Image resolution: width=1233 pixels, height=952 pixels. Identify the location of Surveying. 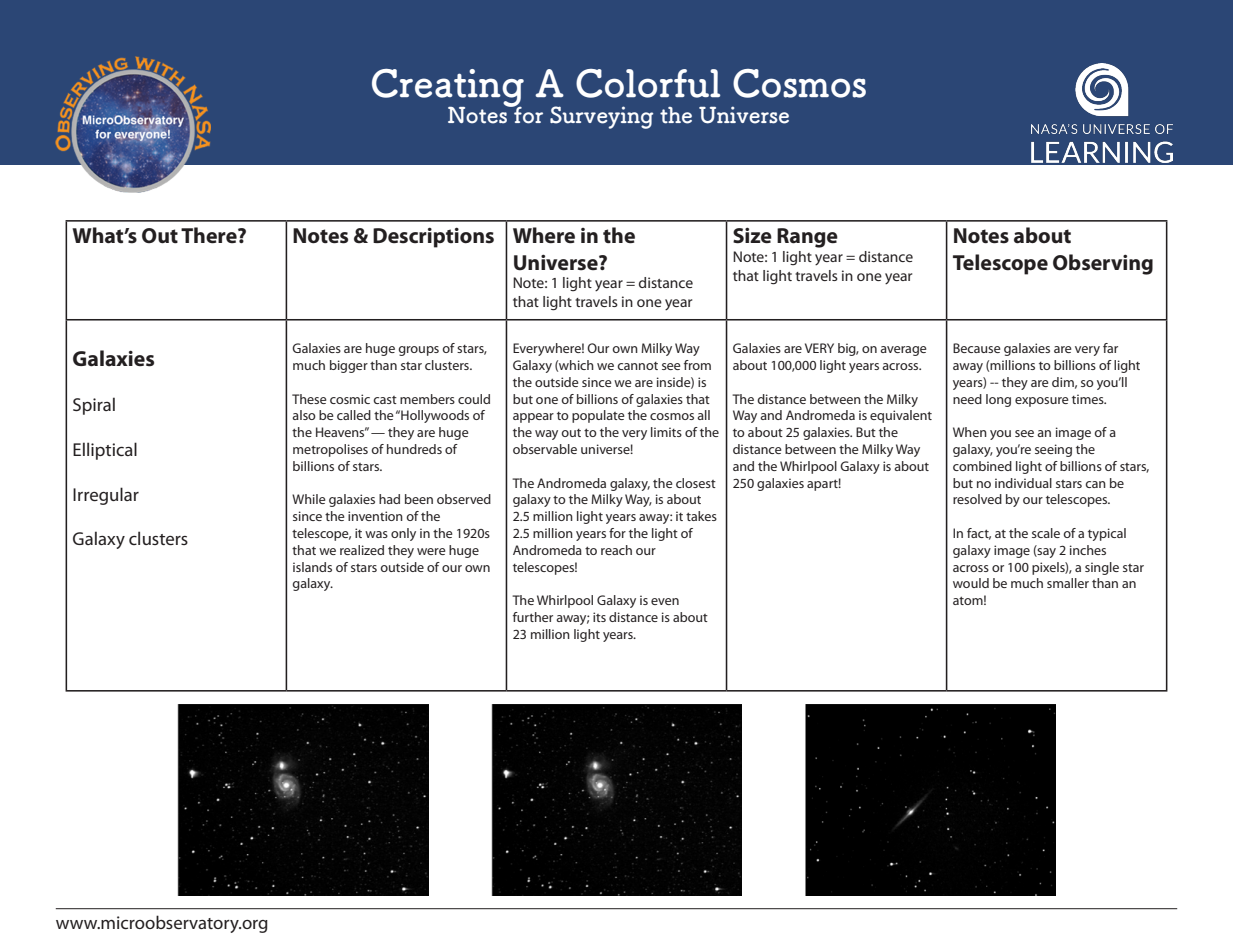
(601, 117).
